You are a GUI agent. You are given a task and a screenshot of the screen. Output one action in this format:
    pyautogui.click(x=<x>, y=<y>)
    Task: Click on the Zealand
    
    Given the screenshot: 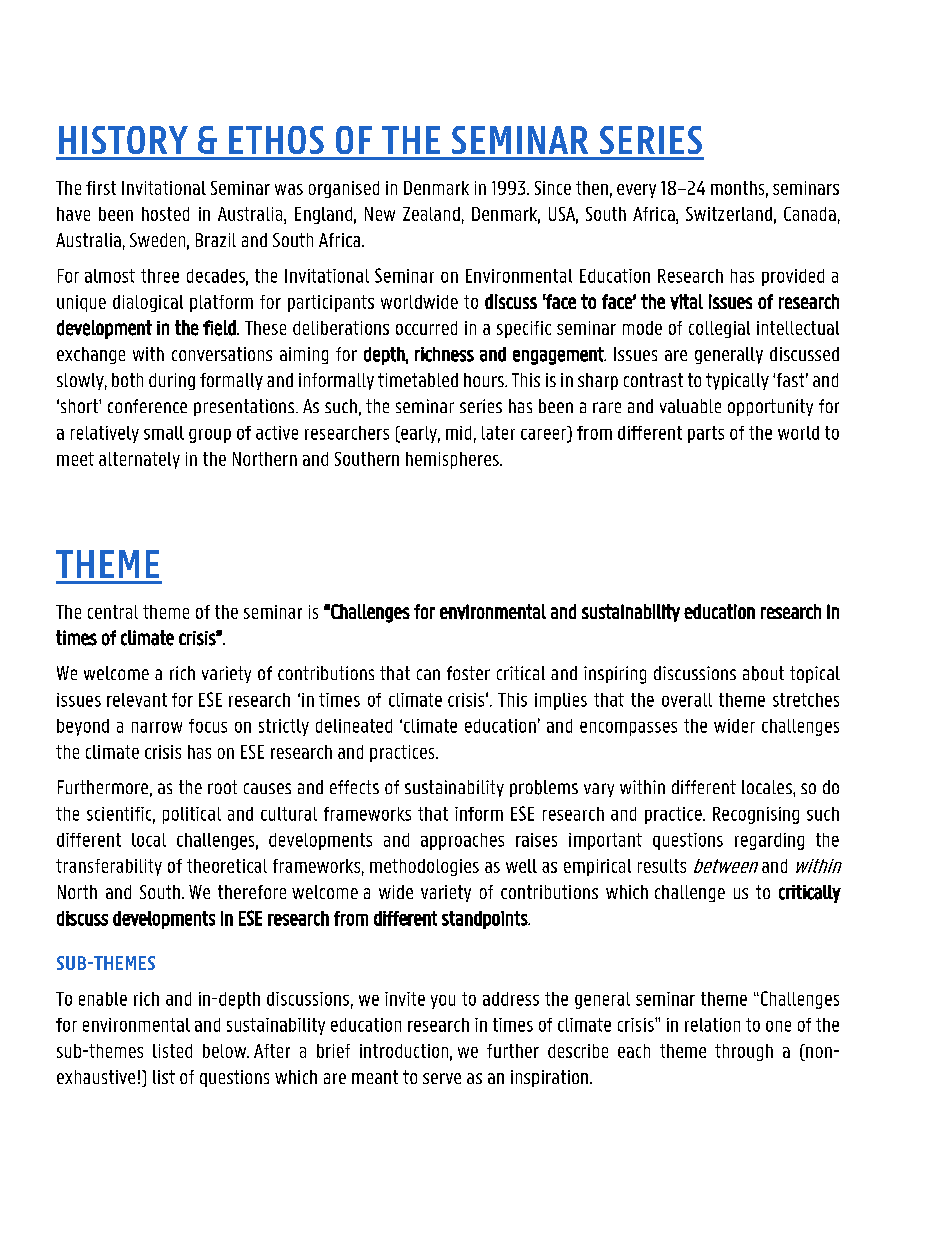 What is the action you would take?
    pyautogui.click(x=431, y=214)
